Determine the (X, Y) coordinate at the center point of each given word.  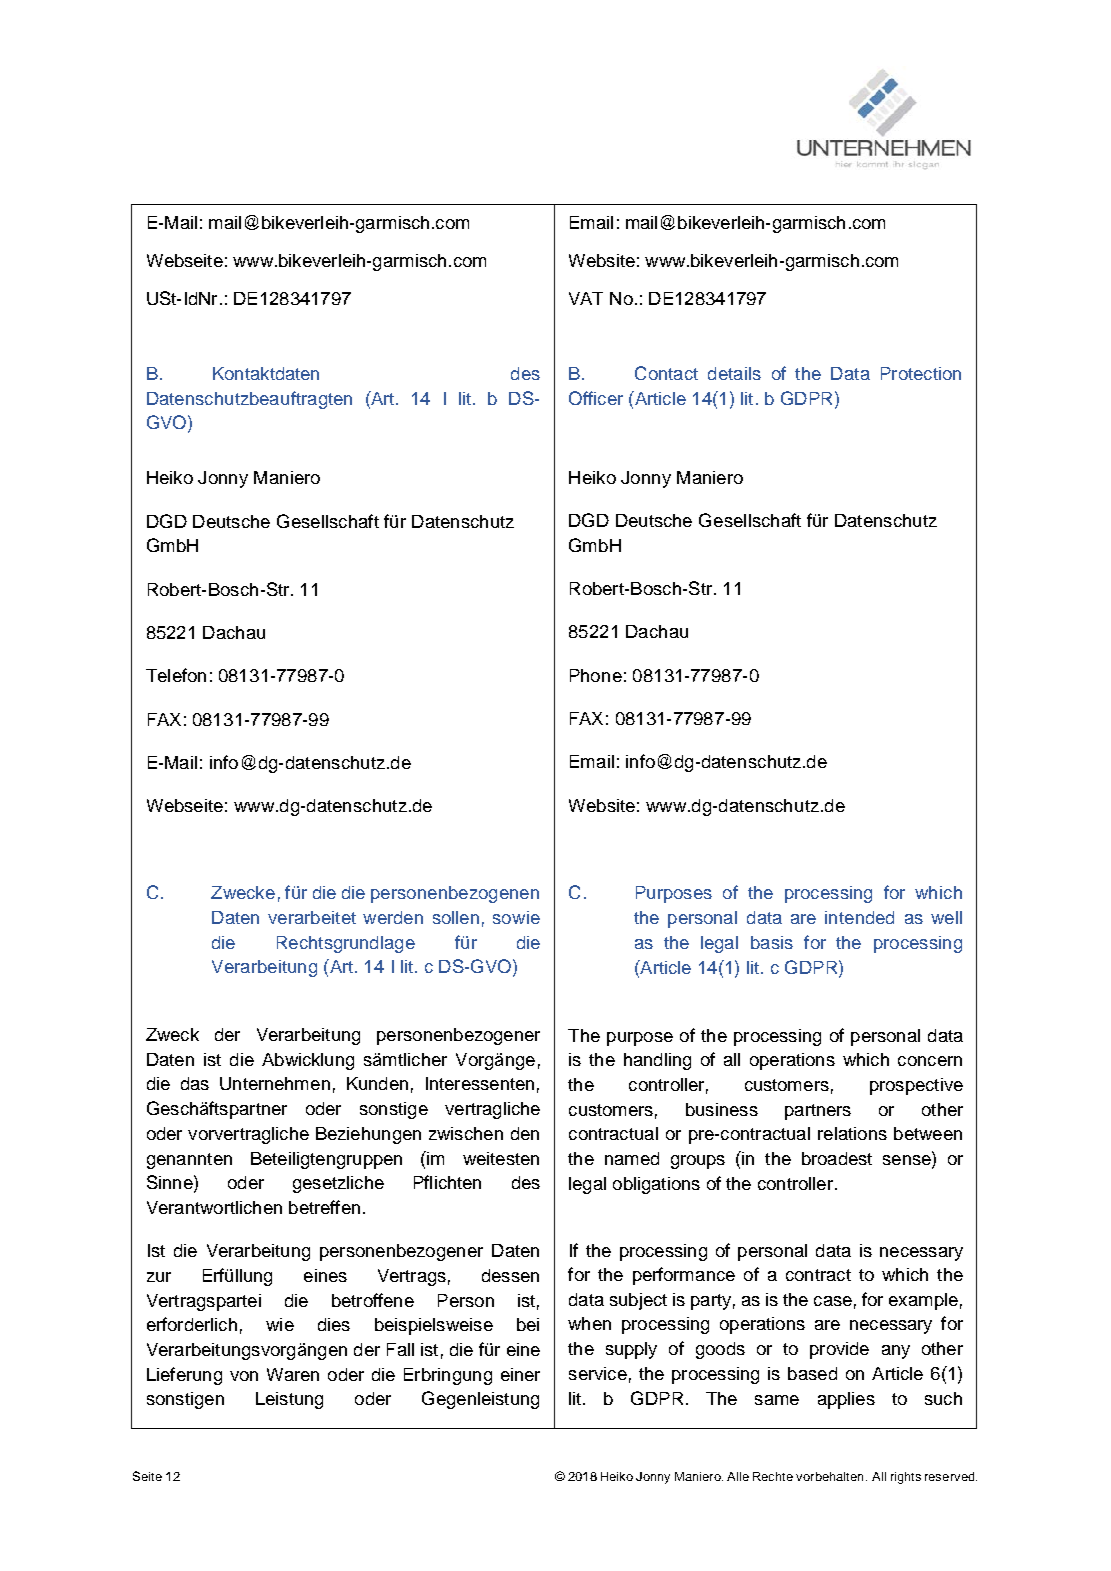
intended (859, 917)
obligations (656, 1185)
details (734, 373)
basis (772, 942)
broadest (837, 1158)
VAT (586, 298)
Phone (596, 675)
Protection (921, 373)
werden (393, 917)
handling (657, 1061)
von (244, 1376)
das (195, 1083)
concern (930, 1061)
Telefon (176, 675)
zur (159, 1277)
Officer (596, 398)
